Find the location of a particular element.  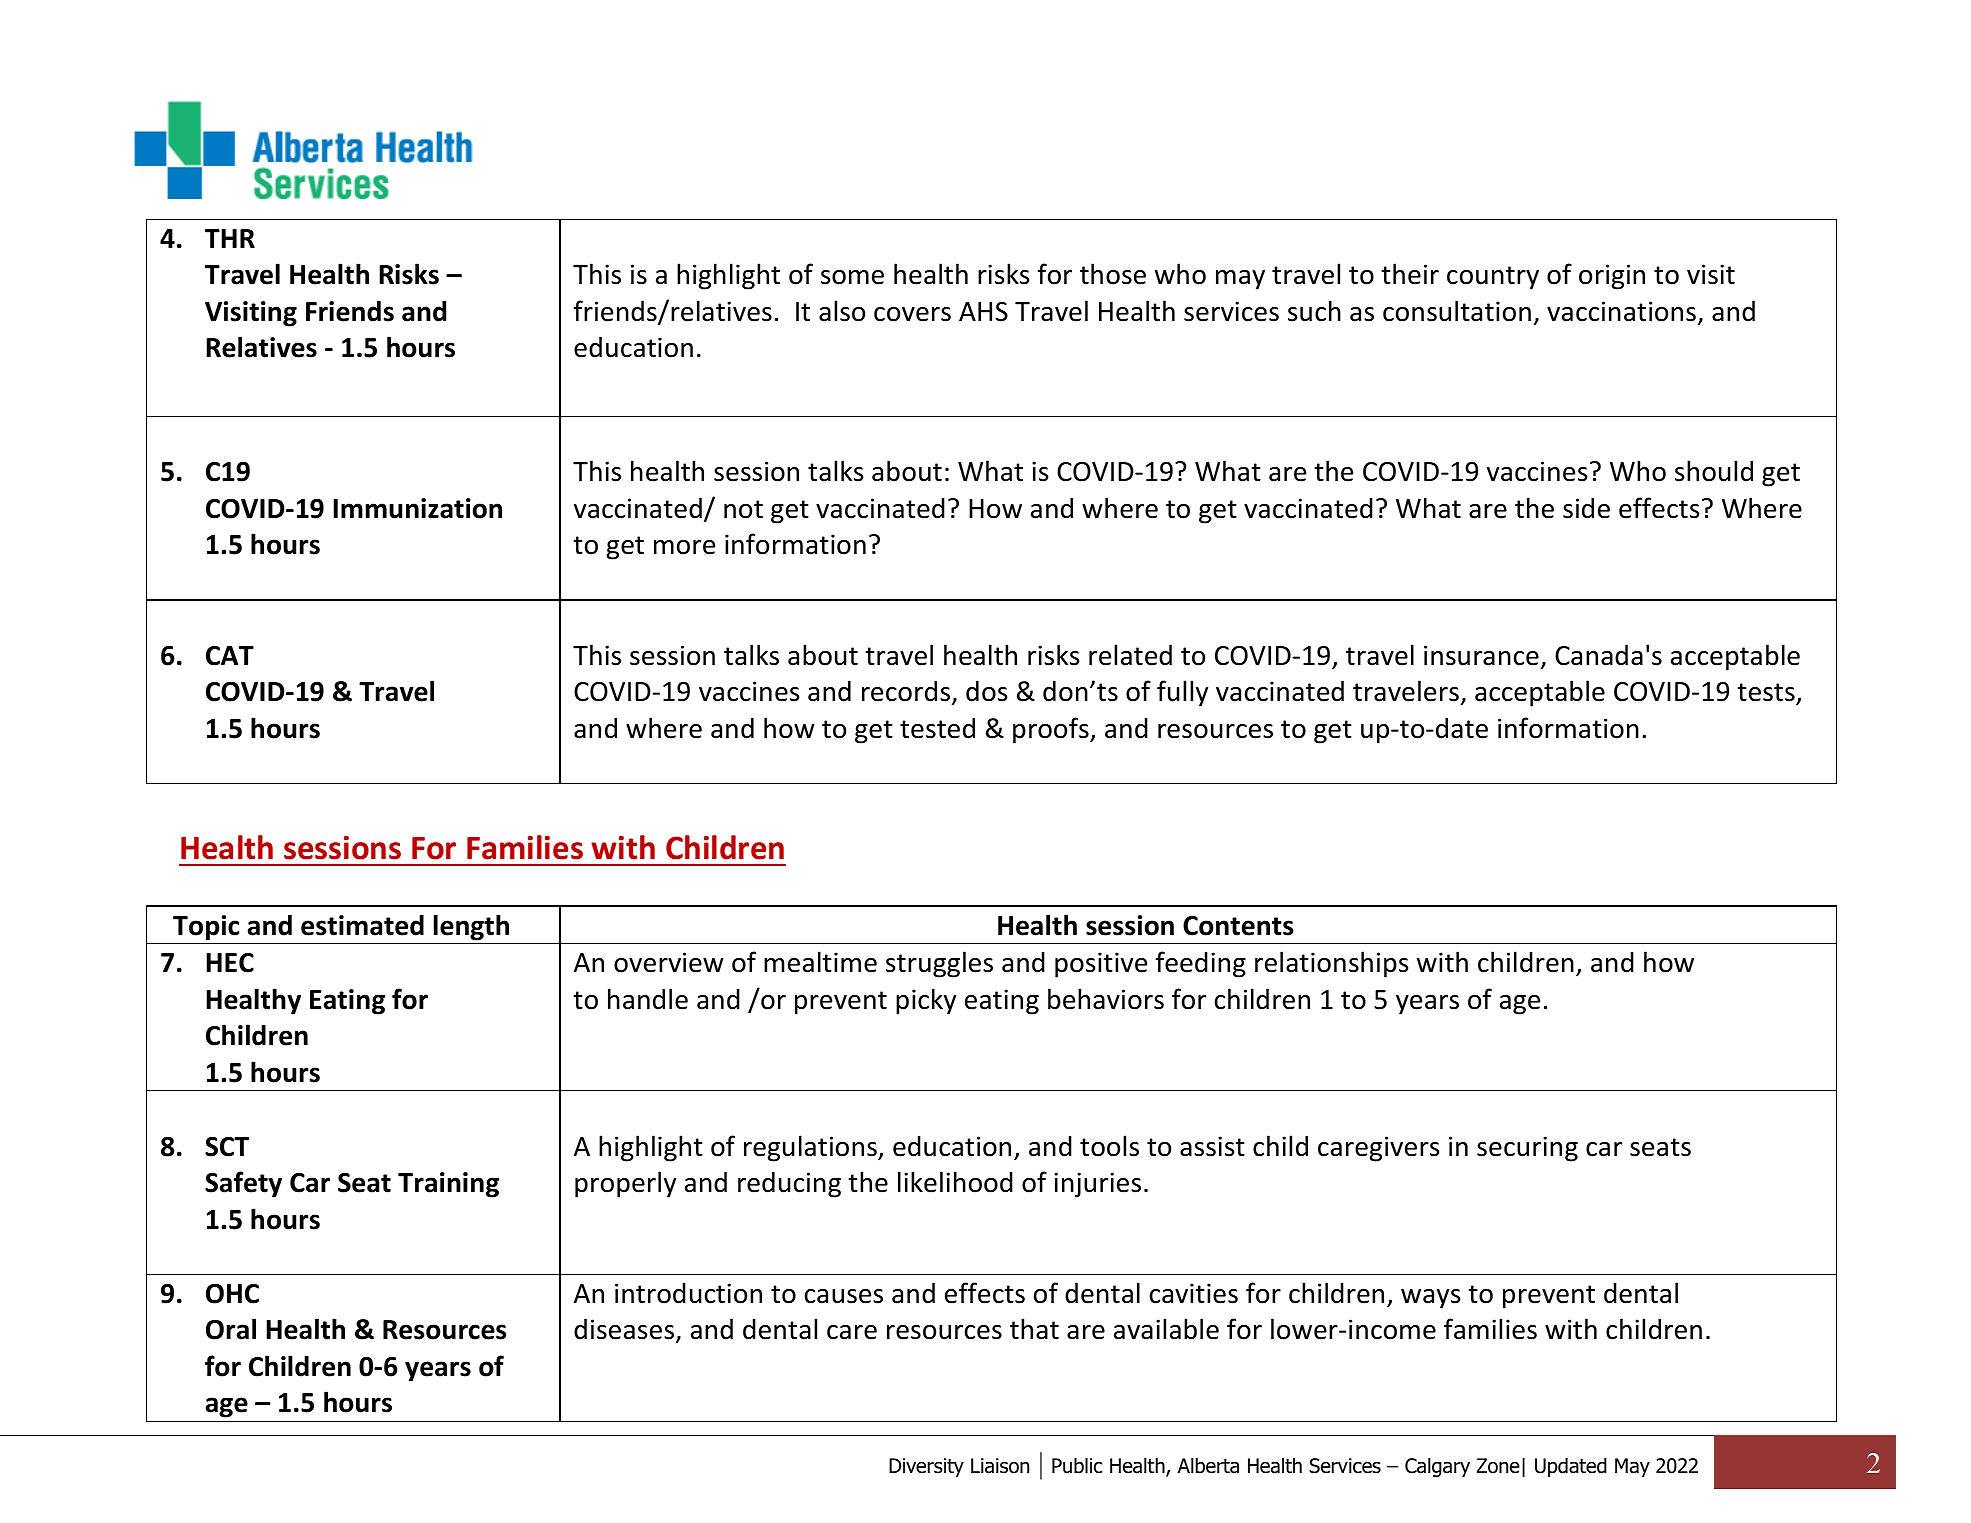

likelihood is located at coordinates (955, 1182).
